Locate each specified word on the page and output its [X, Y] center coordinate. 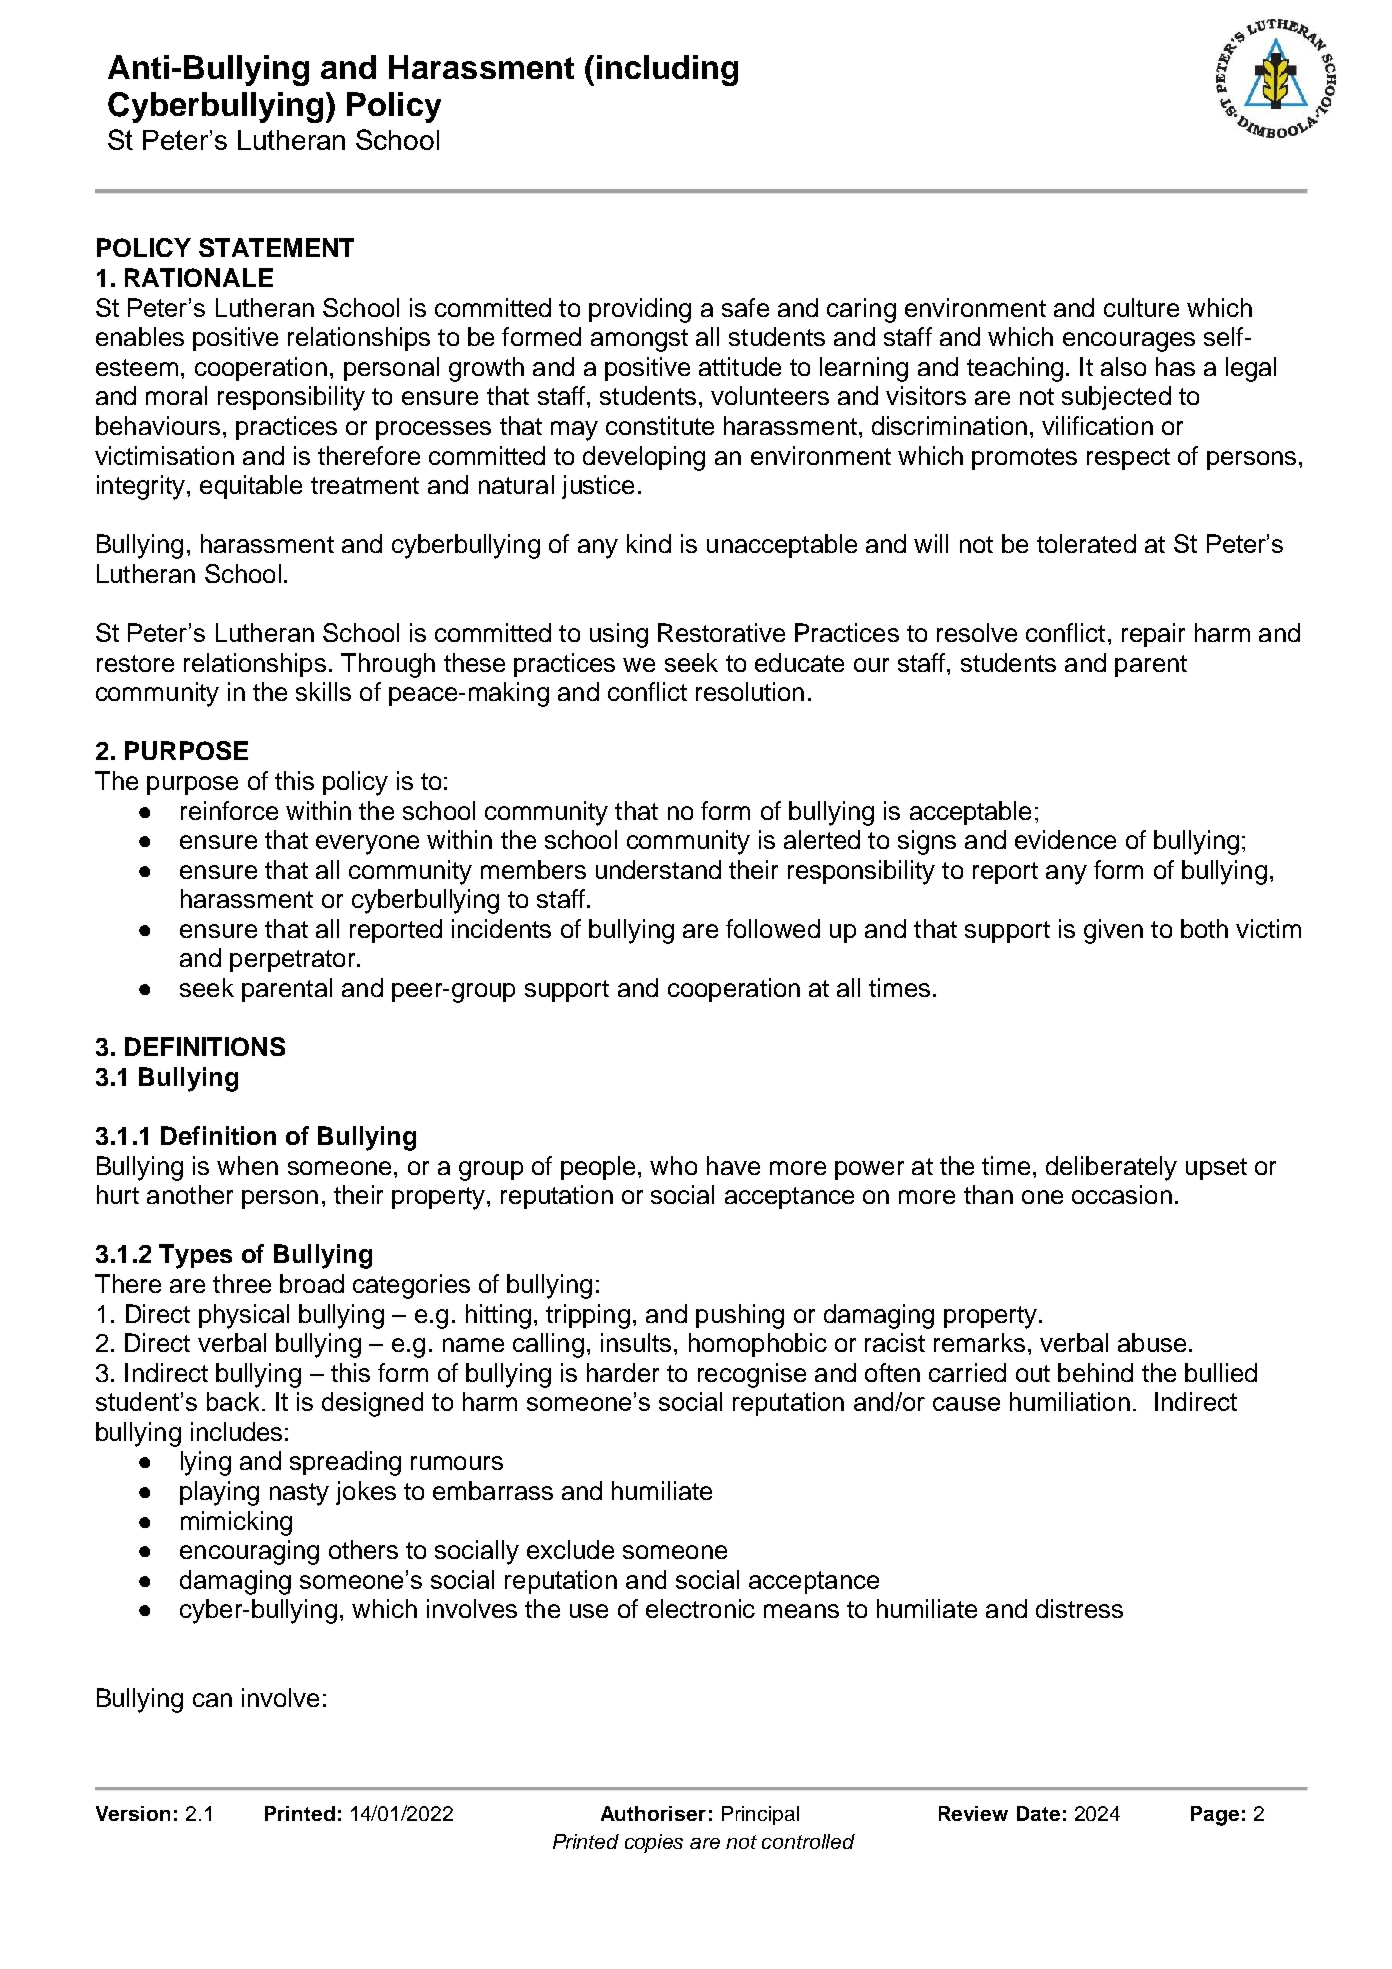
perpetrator [294, 961]
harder [623, 1372]
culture [1141, 307]
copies [654, 1843]
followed [773, 928]
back [233, 1401]
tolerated [1086, 543]
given [1113, 931]
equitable [251, 487]
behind [1095, 1372]
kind [649, 543]
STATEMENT [276, 247]
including [667, 70]
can [212, 1700]
